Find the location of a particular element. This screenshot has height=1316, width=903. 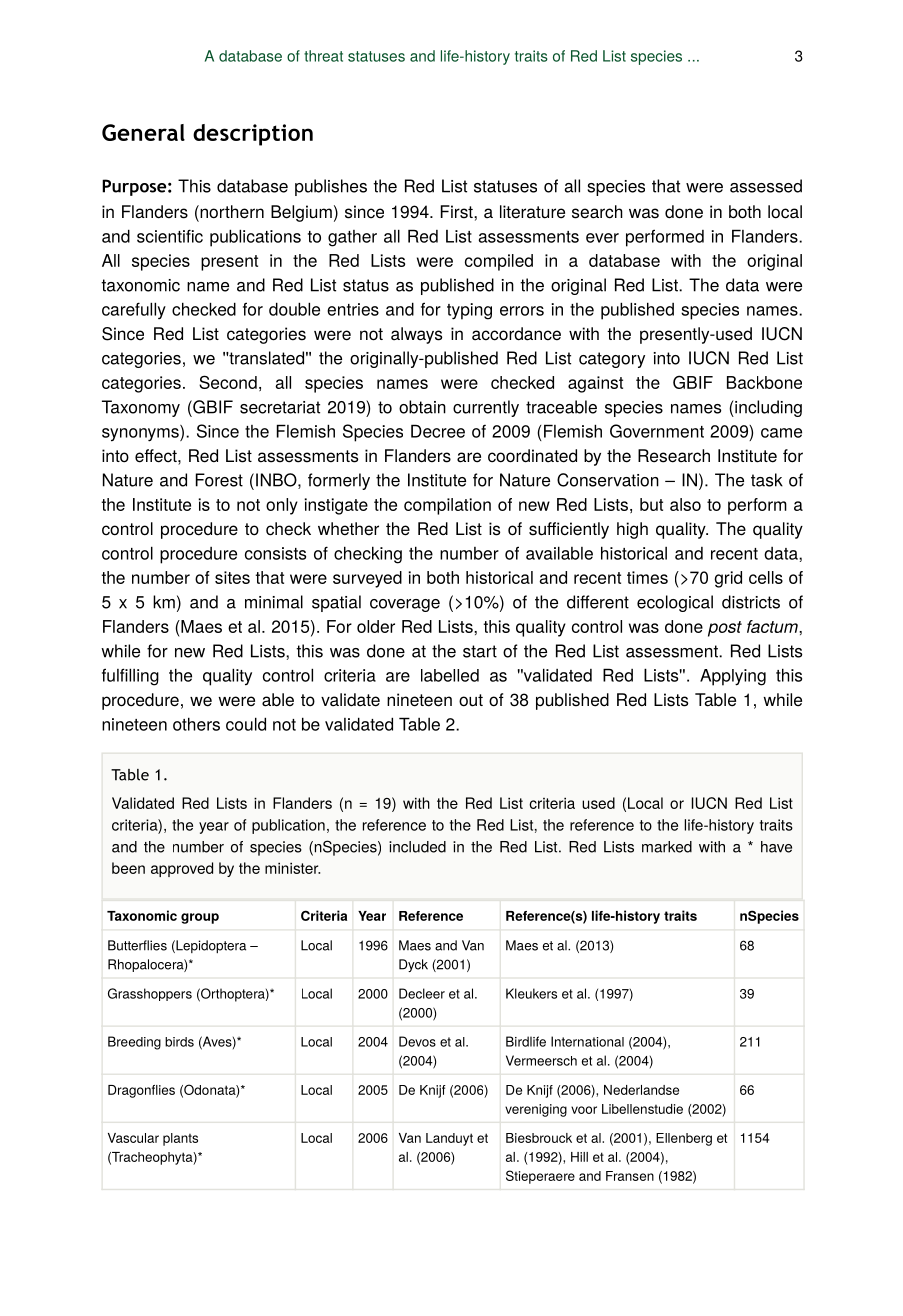

description is located at coordinates (253, 135).
